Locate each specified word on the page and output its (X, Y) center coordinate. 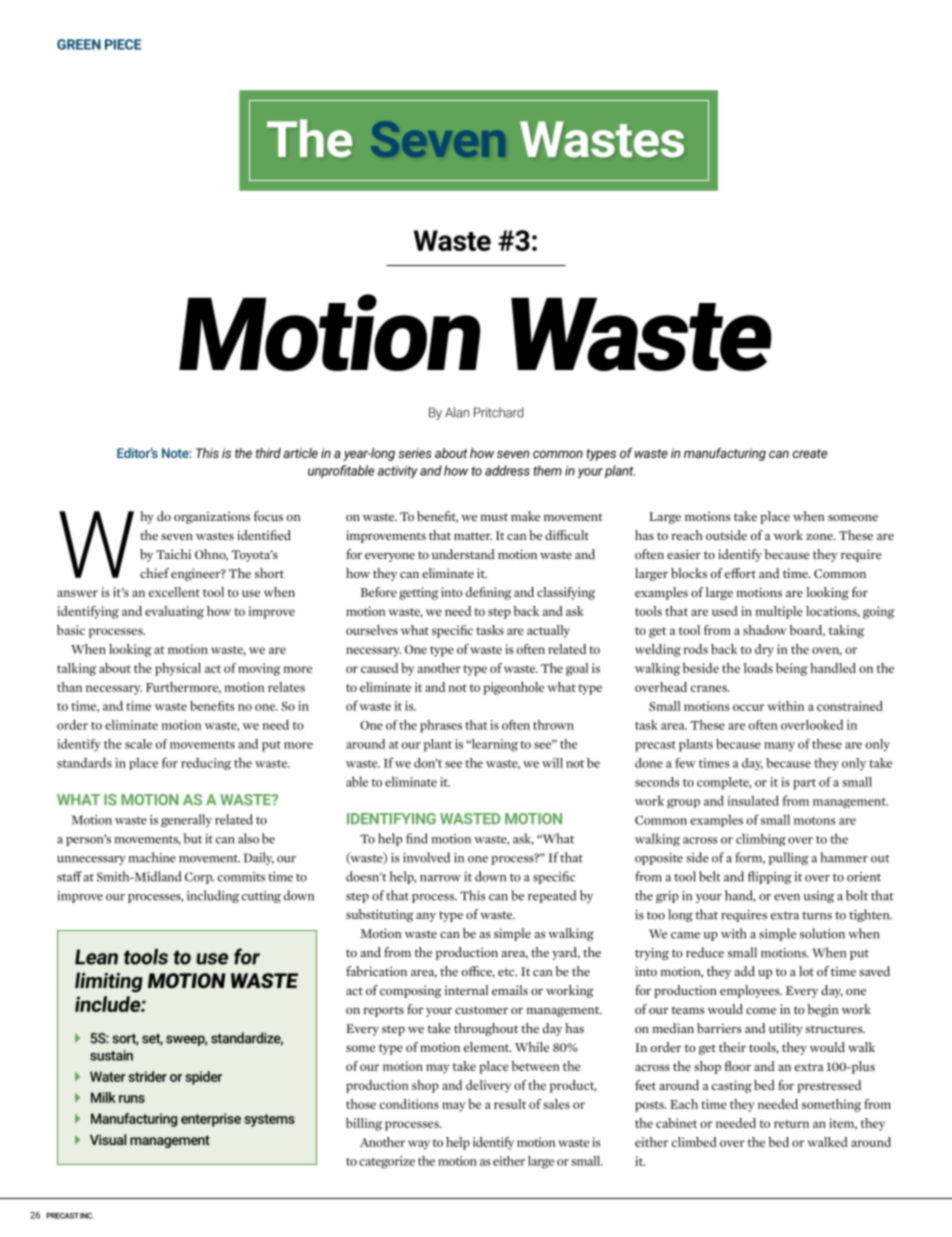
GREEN (79, 44)
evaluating (174, 612)
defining (489, 593)
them (547, 470)
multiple (779, 612)
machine (152, 857)
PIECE (123, 44)
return (791, 1124)
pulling (789, 858)
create (809, 453)
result (510, 1104)
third (268, 453)
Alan (457, 412)
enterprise (211, 1120)
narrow (440, 878)
